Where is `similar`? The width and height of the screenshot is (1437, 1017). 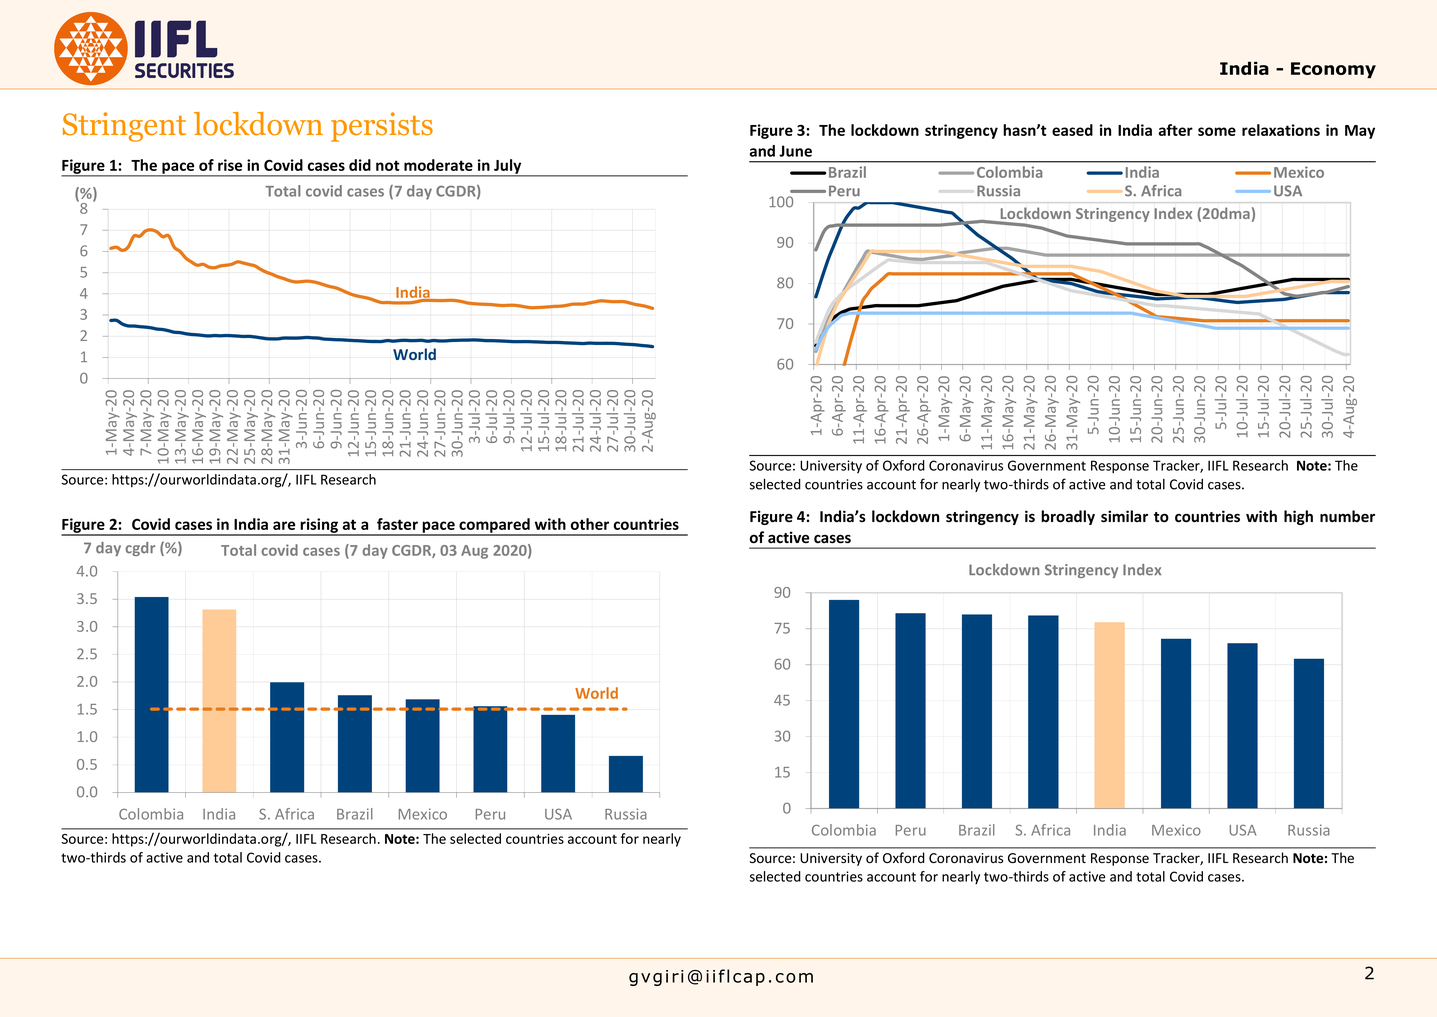 similar is located at coordinates (1124, 516).
